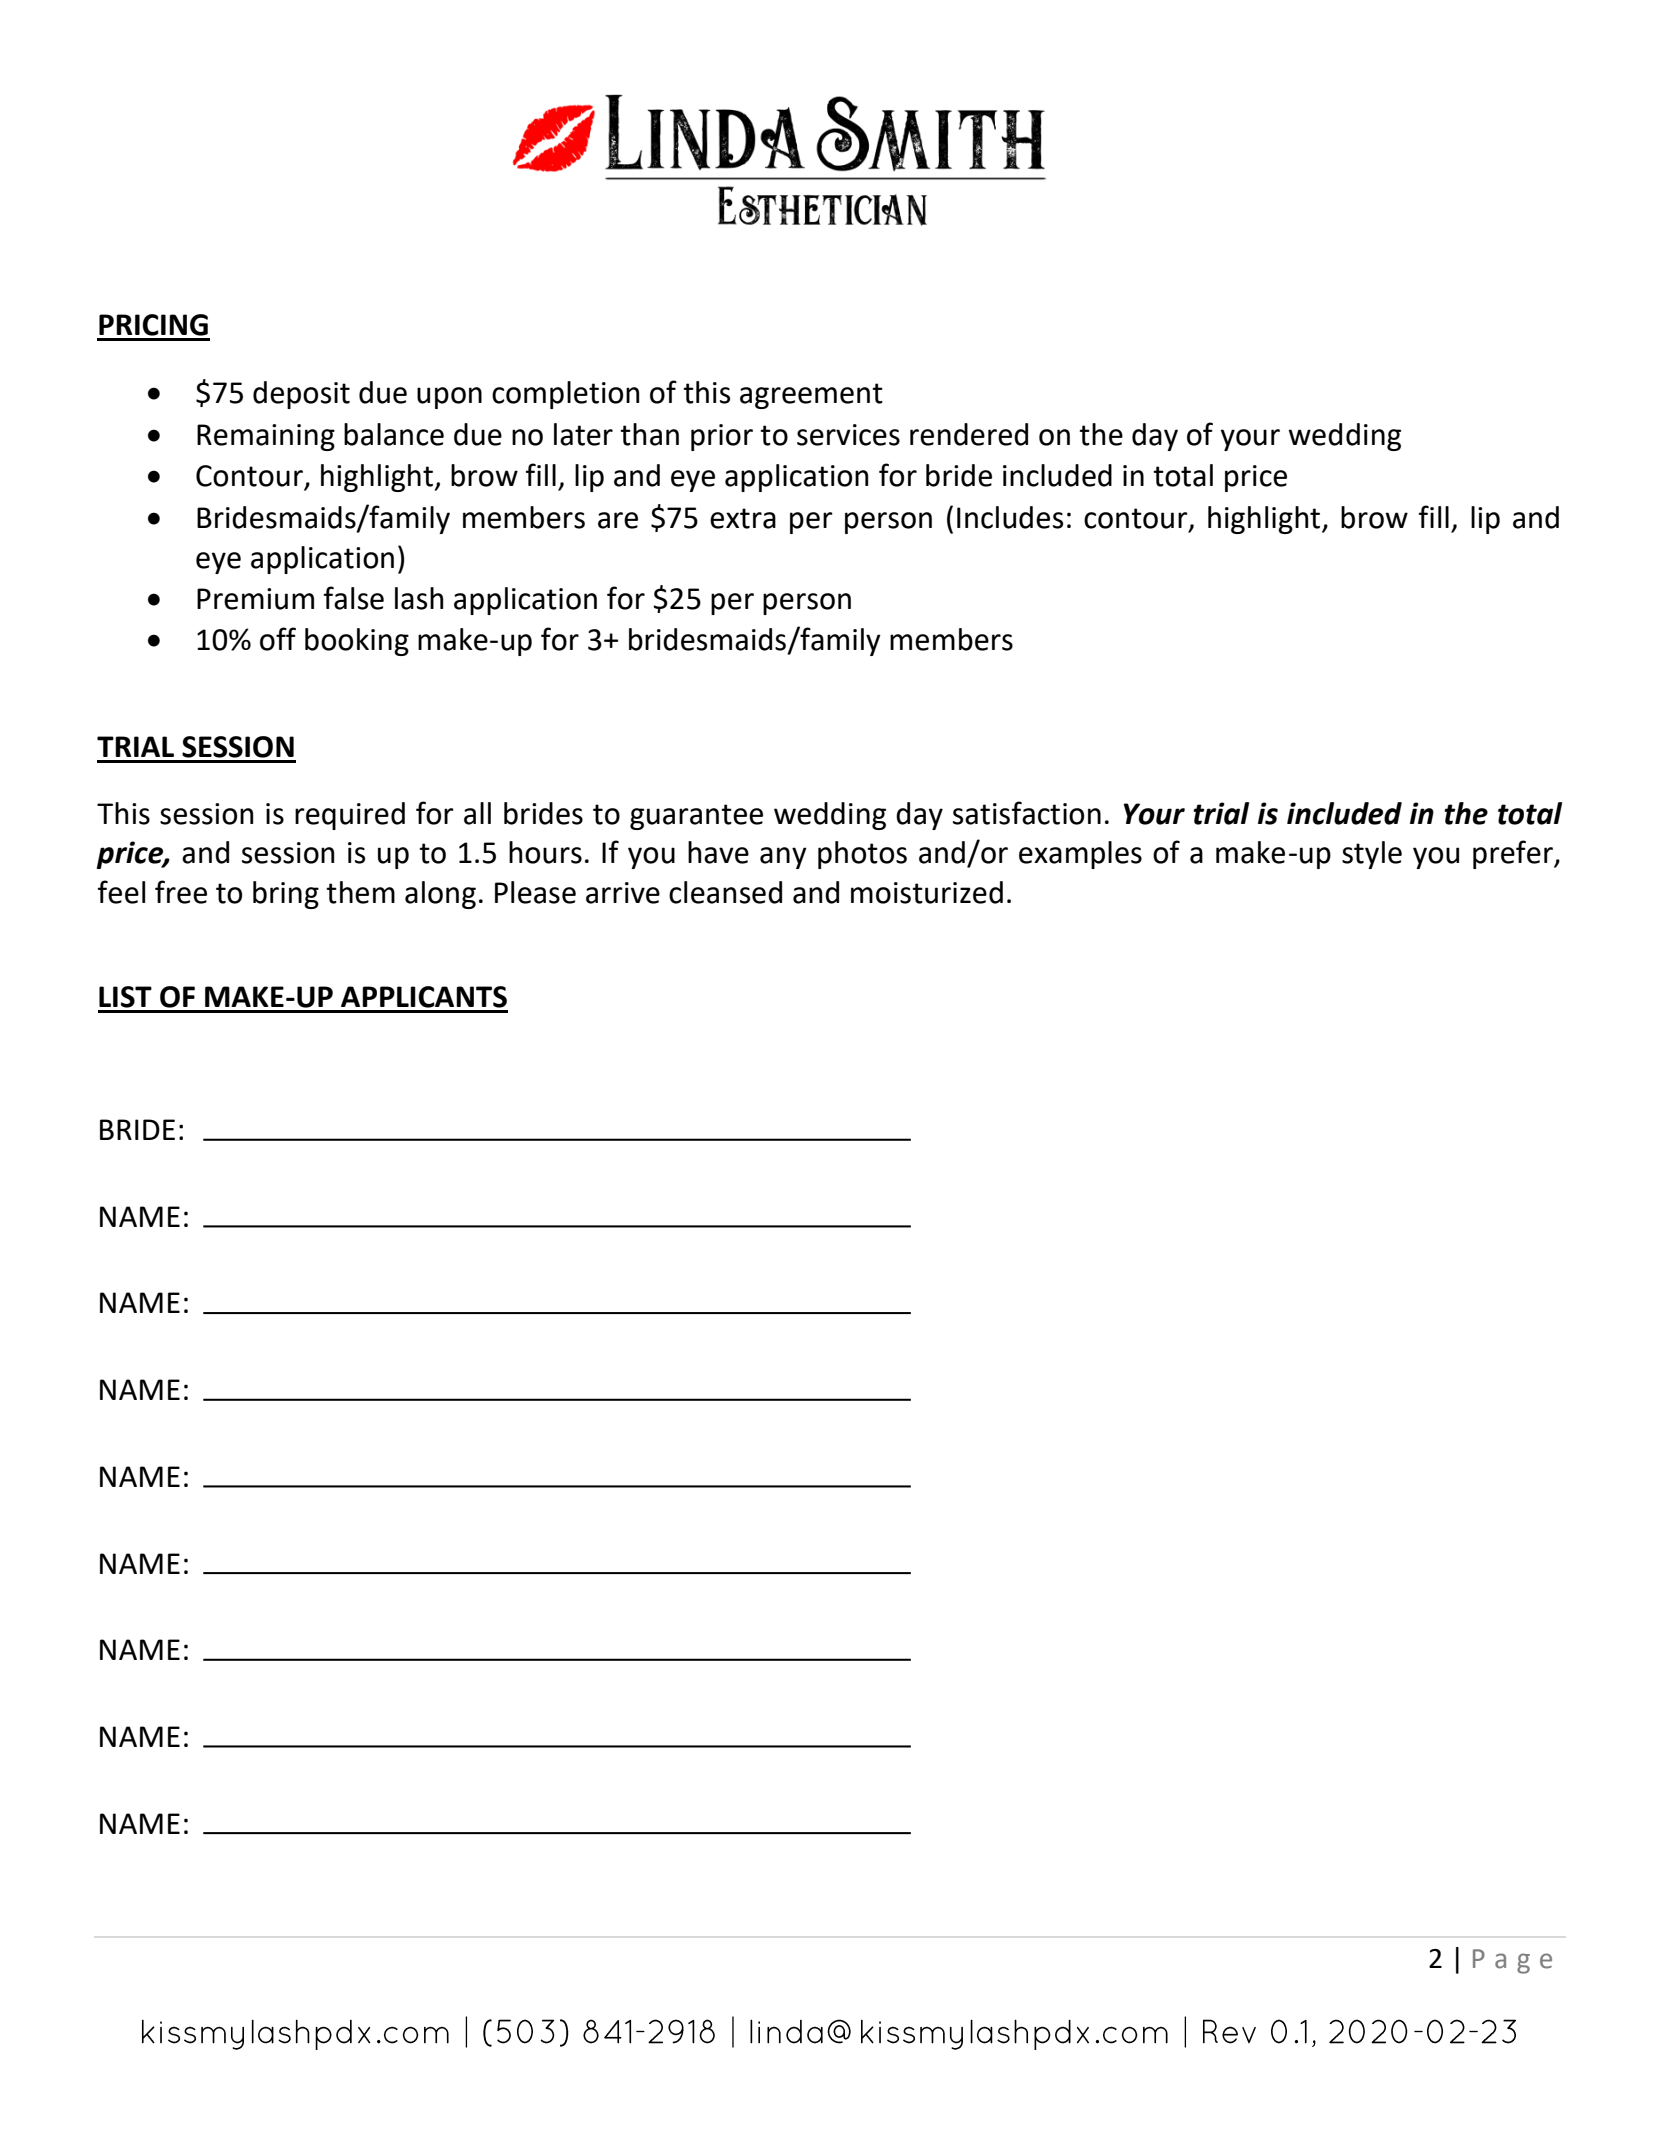  I want to click on booking, so click(357, 642).
